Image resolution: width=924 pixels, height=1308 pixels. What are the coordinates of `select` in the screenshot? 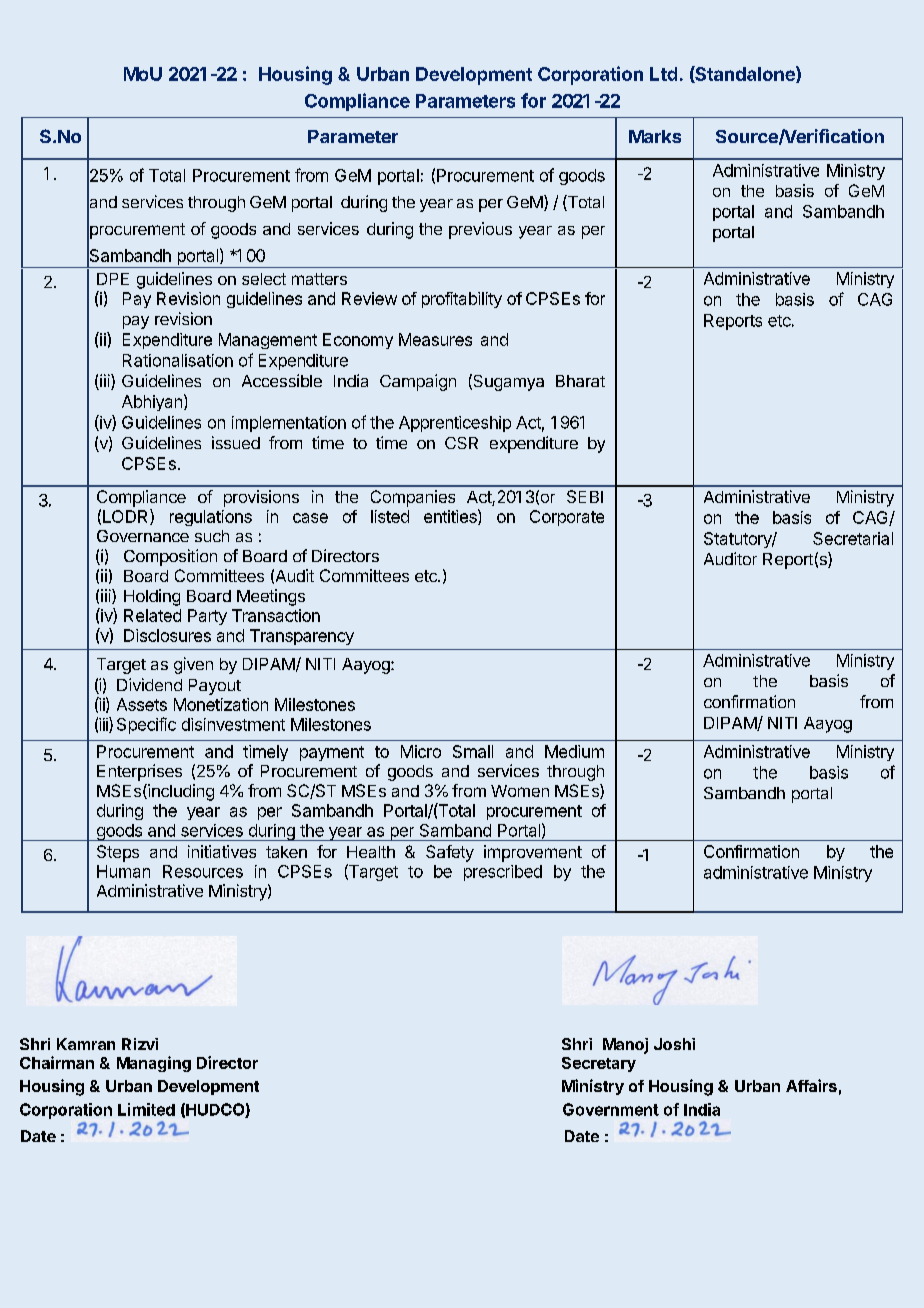 It's located at (264, 279).
